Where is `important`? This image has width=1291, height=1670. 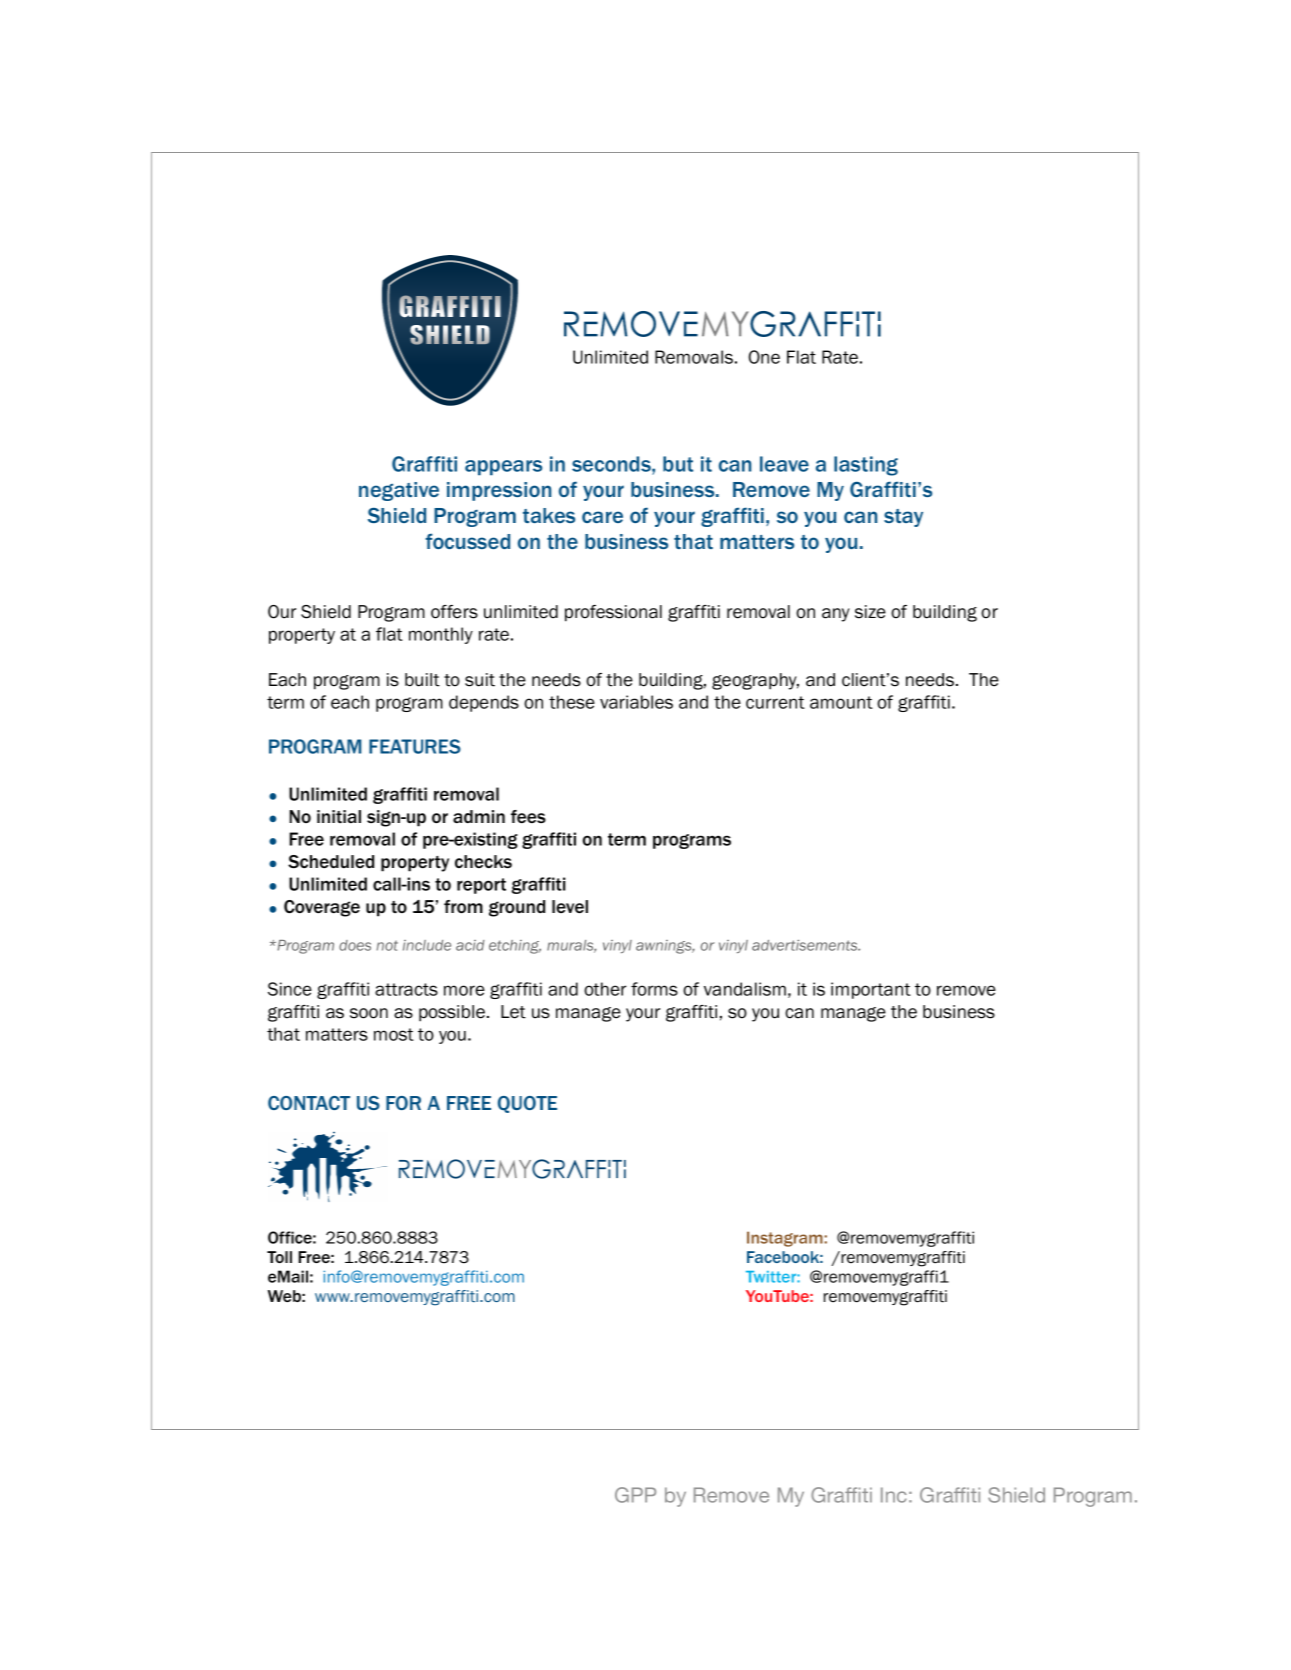 important is located at coordinates (871, 990).
